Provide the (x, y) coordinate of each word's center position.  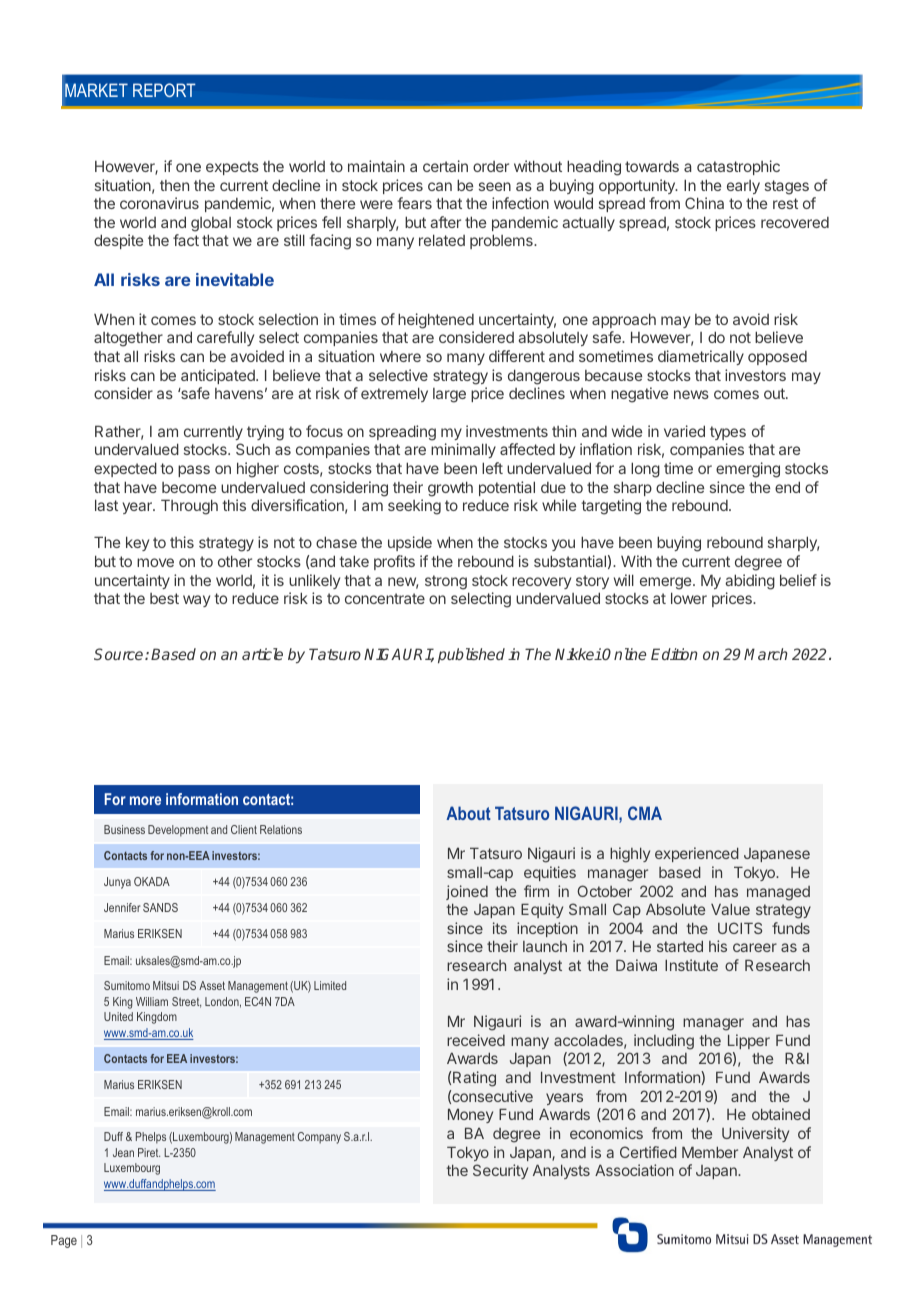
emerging (748, 470)
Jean (123, 1152)
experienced (697, 854)
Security (500, 1171)
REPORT (164, 90)
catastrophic (738, 167)
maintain (376, 166)
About (468, 813)
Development (178, 831)
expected (125, 469)
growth (450, 489)
